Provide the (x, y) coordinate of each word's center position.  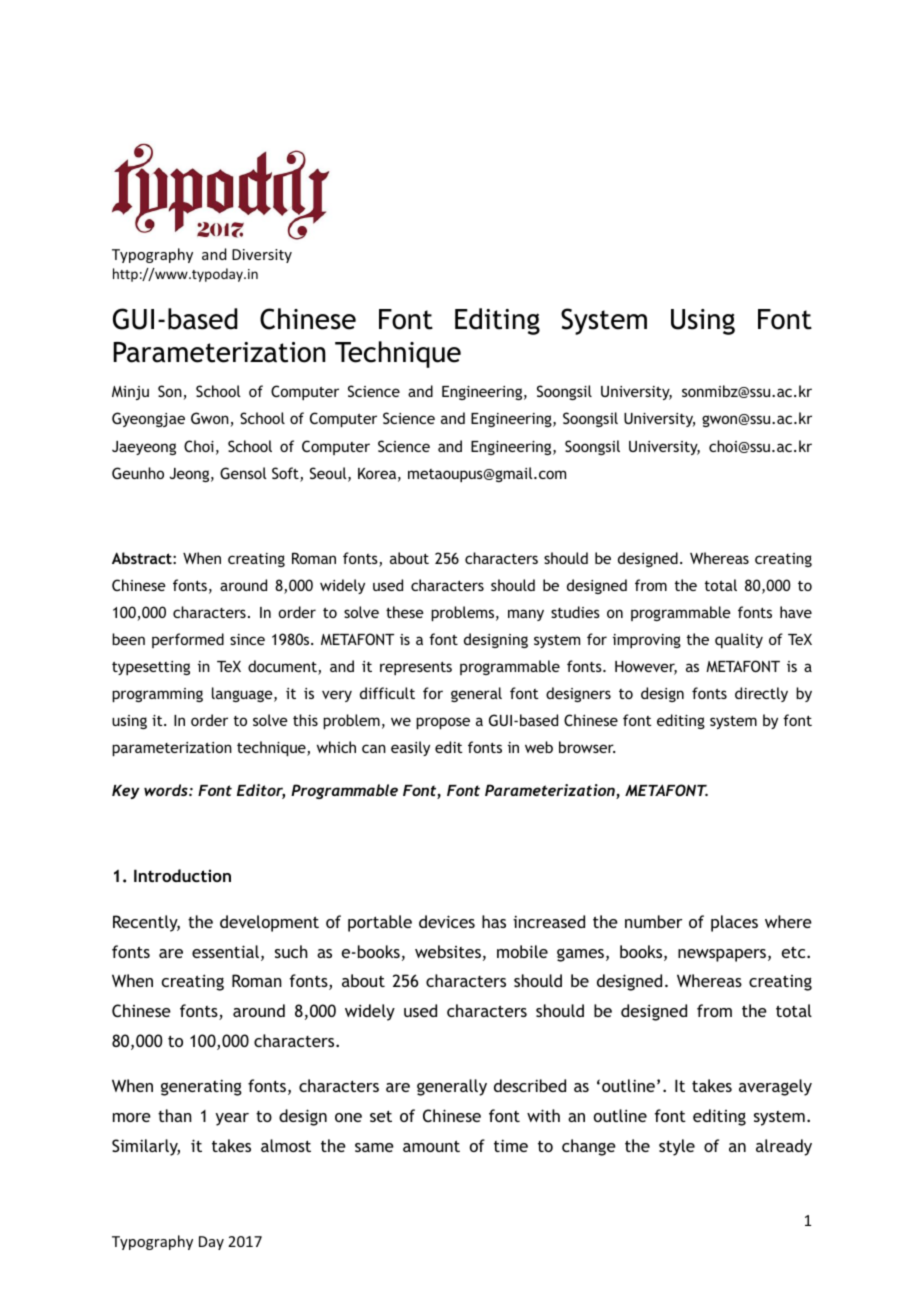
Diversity (262, 256)
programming (157, 695)
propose (443, 723)
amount (431, 1146)
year (232, 1119)
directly (761, 694)
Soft (286, 474)
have (796, 612)
